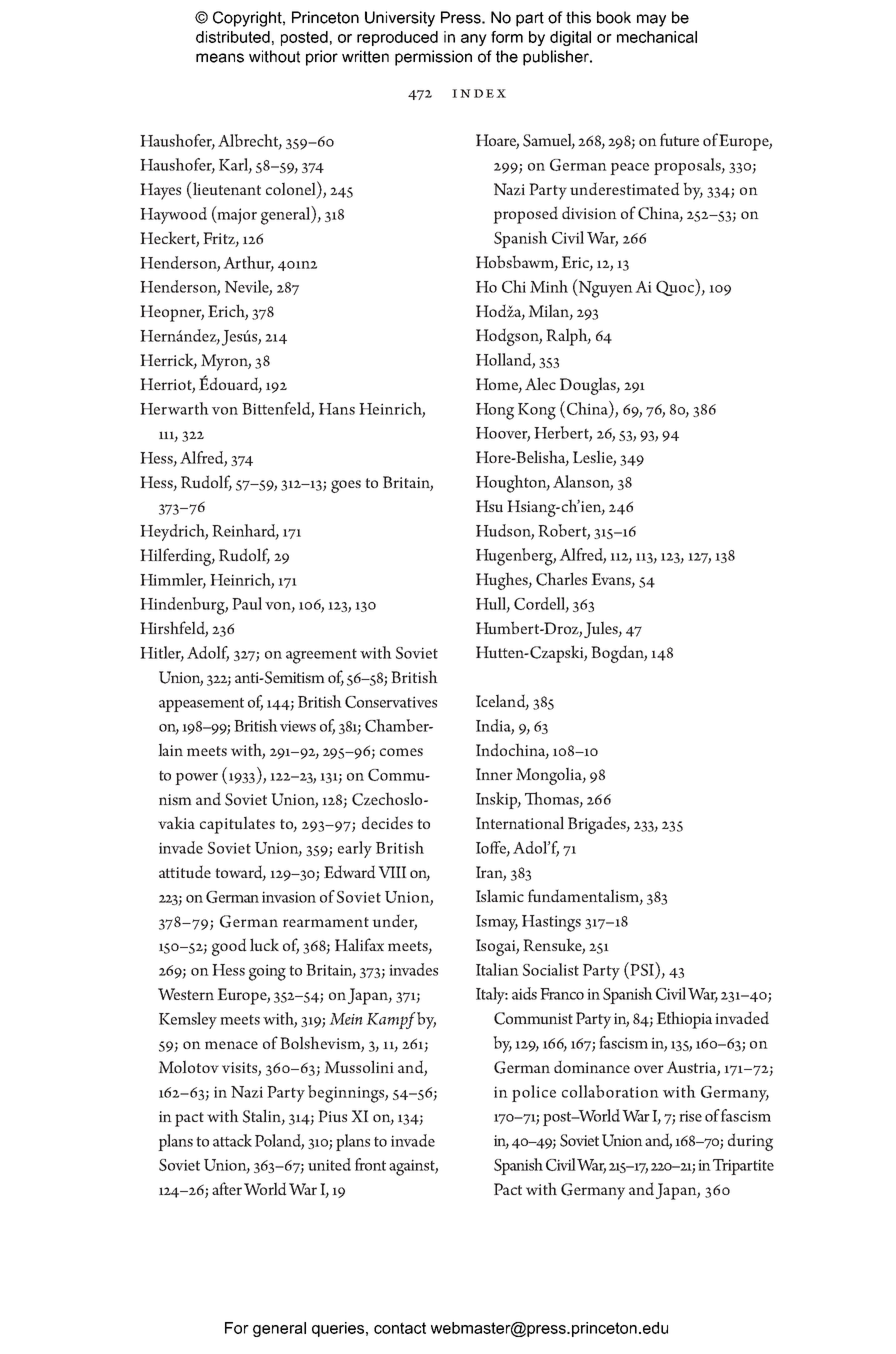 This screenshot has height=1354, width=896. I want to click on power, so click(196, 779).
